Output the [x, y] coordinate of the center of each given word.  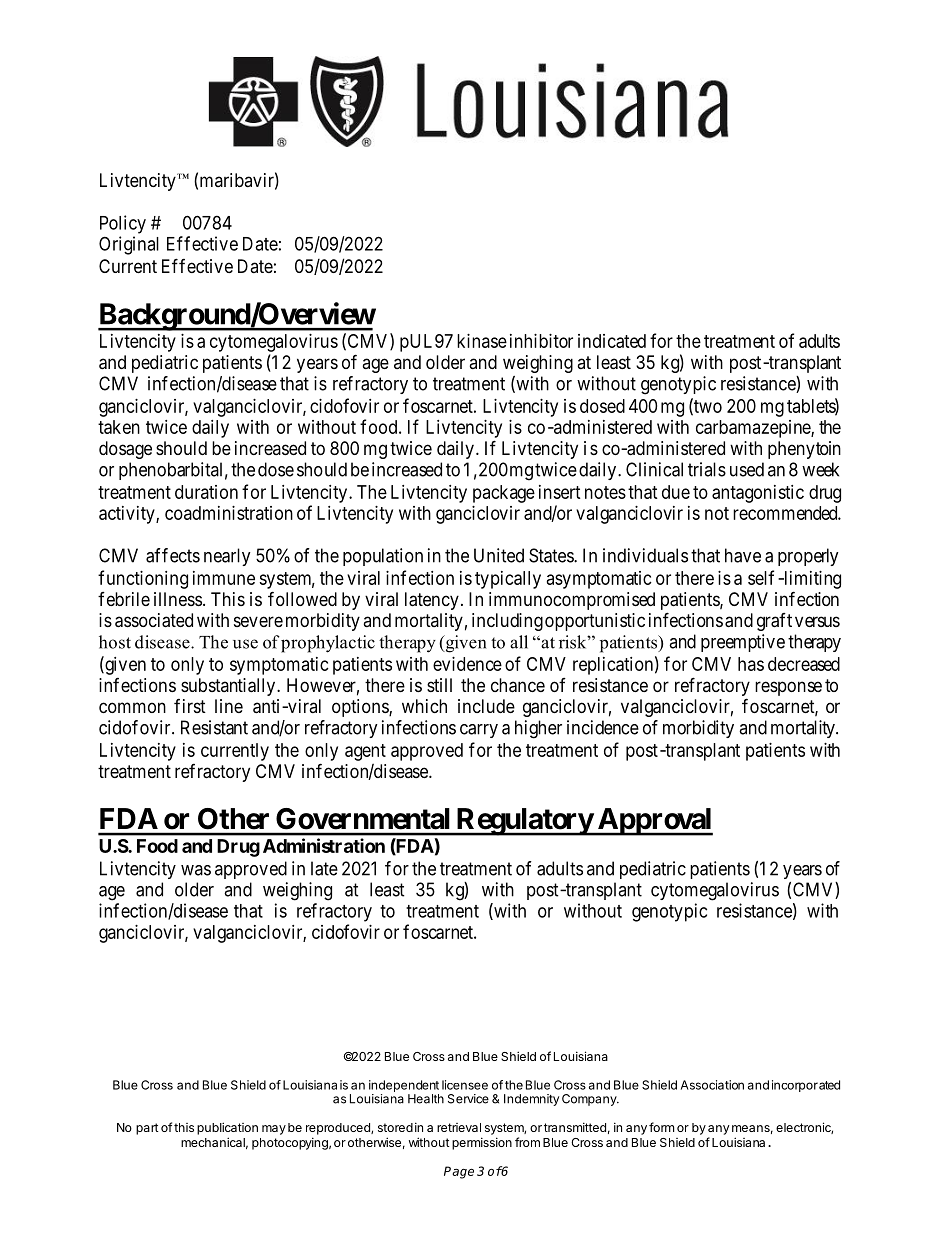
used [747, 469]
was [196, 870]
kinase [482, 341]
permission [482, 1143]
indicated [612, 341]
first [190, 706]
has [751, 664]
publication [227, 1128]
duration [206, 492]
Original [129, 245]
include [486, 706]
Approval [654, 822]
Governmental [362, 818]
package [504, 494]
